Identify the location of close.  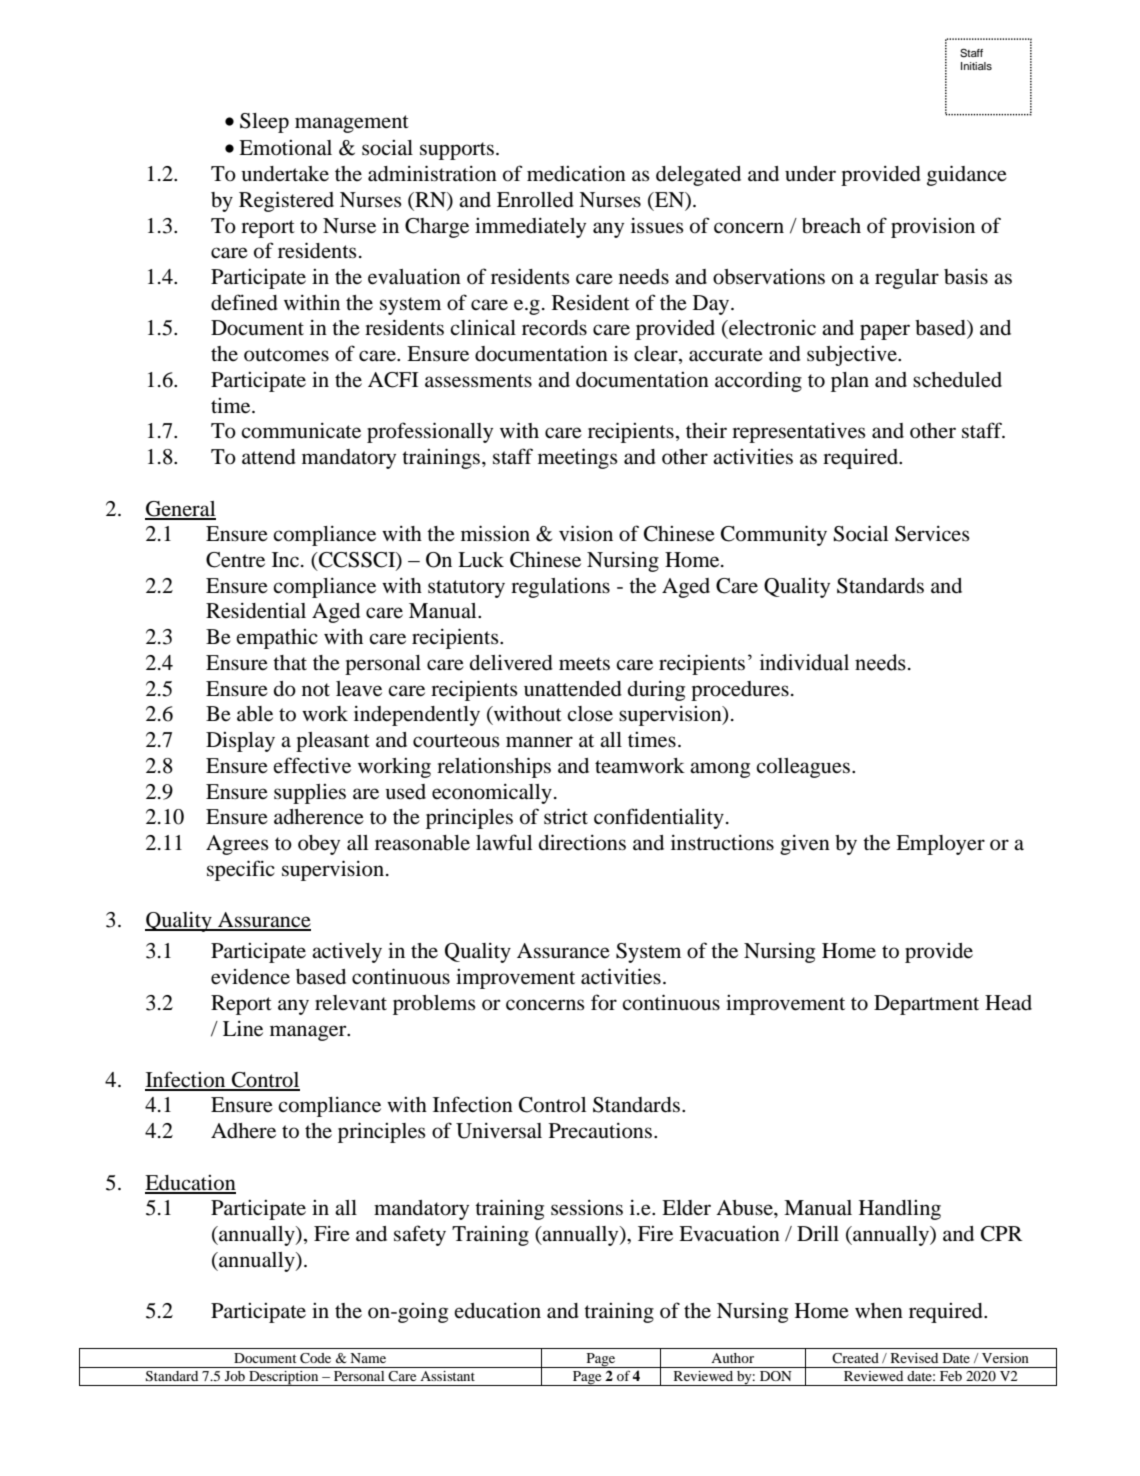
(590, 714).
